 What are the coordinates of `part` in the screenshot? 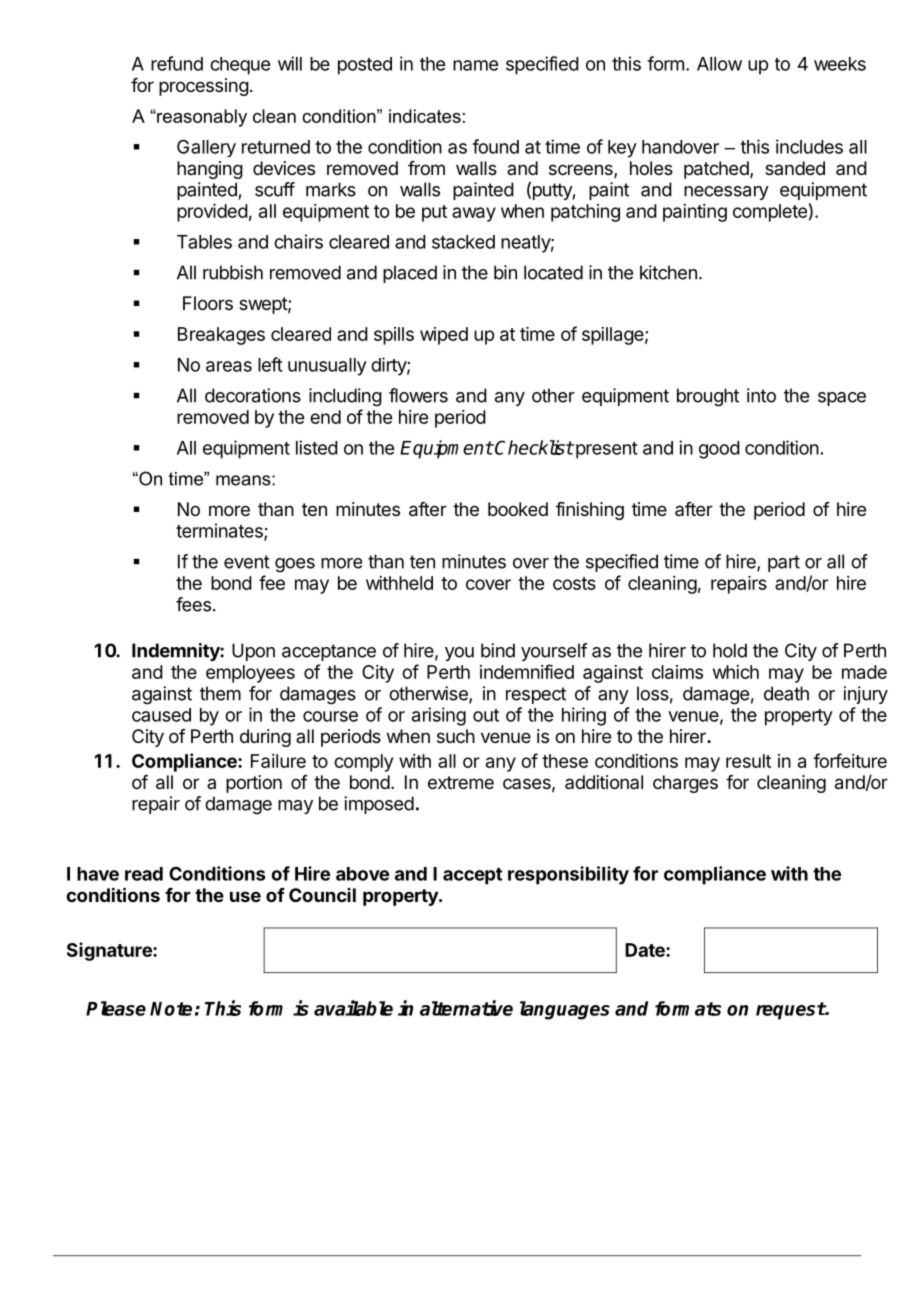 It's located at (784, 563).
